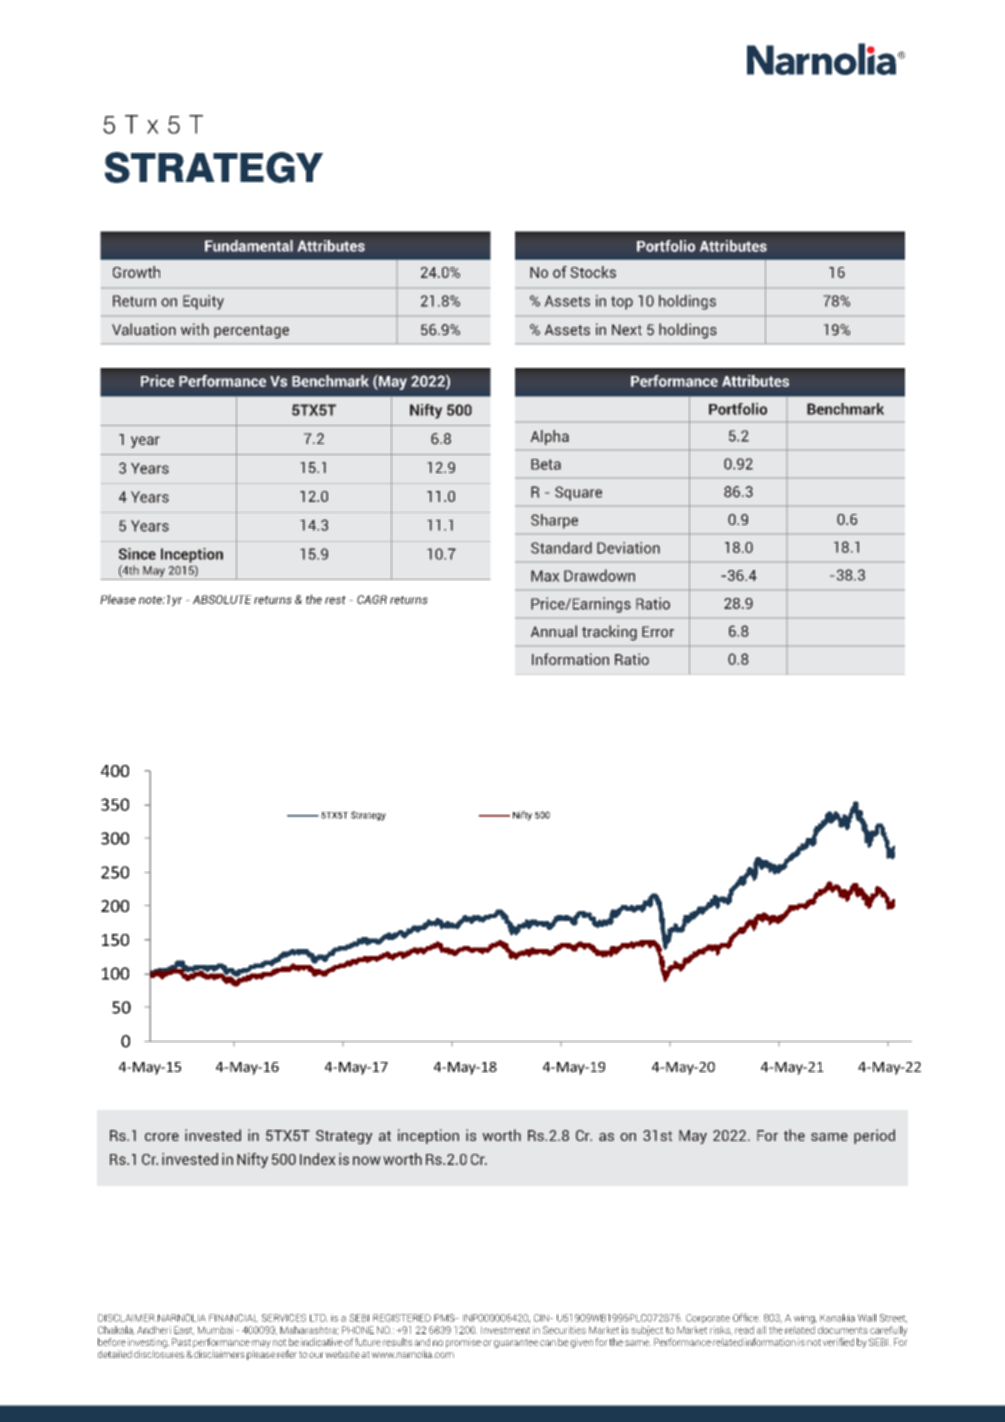 The image size is (1005, 1422). Describe the element at coordinates (554, 631) in the image. I see `Annual` at that location.
